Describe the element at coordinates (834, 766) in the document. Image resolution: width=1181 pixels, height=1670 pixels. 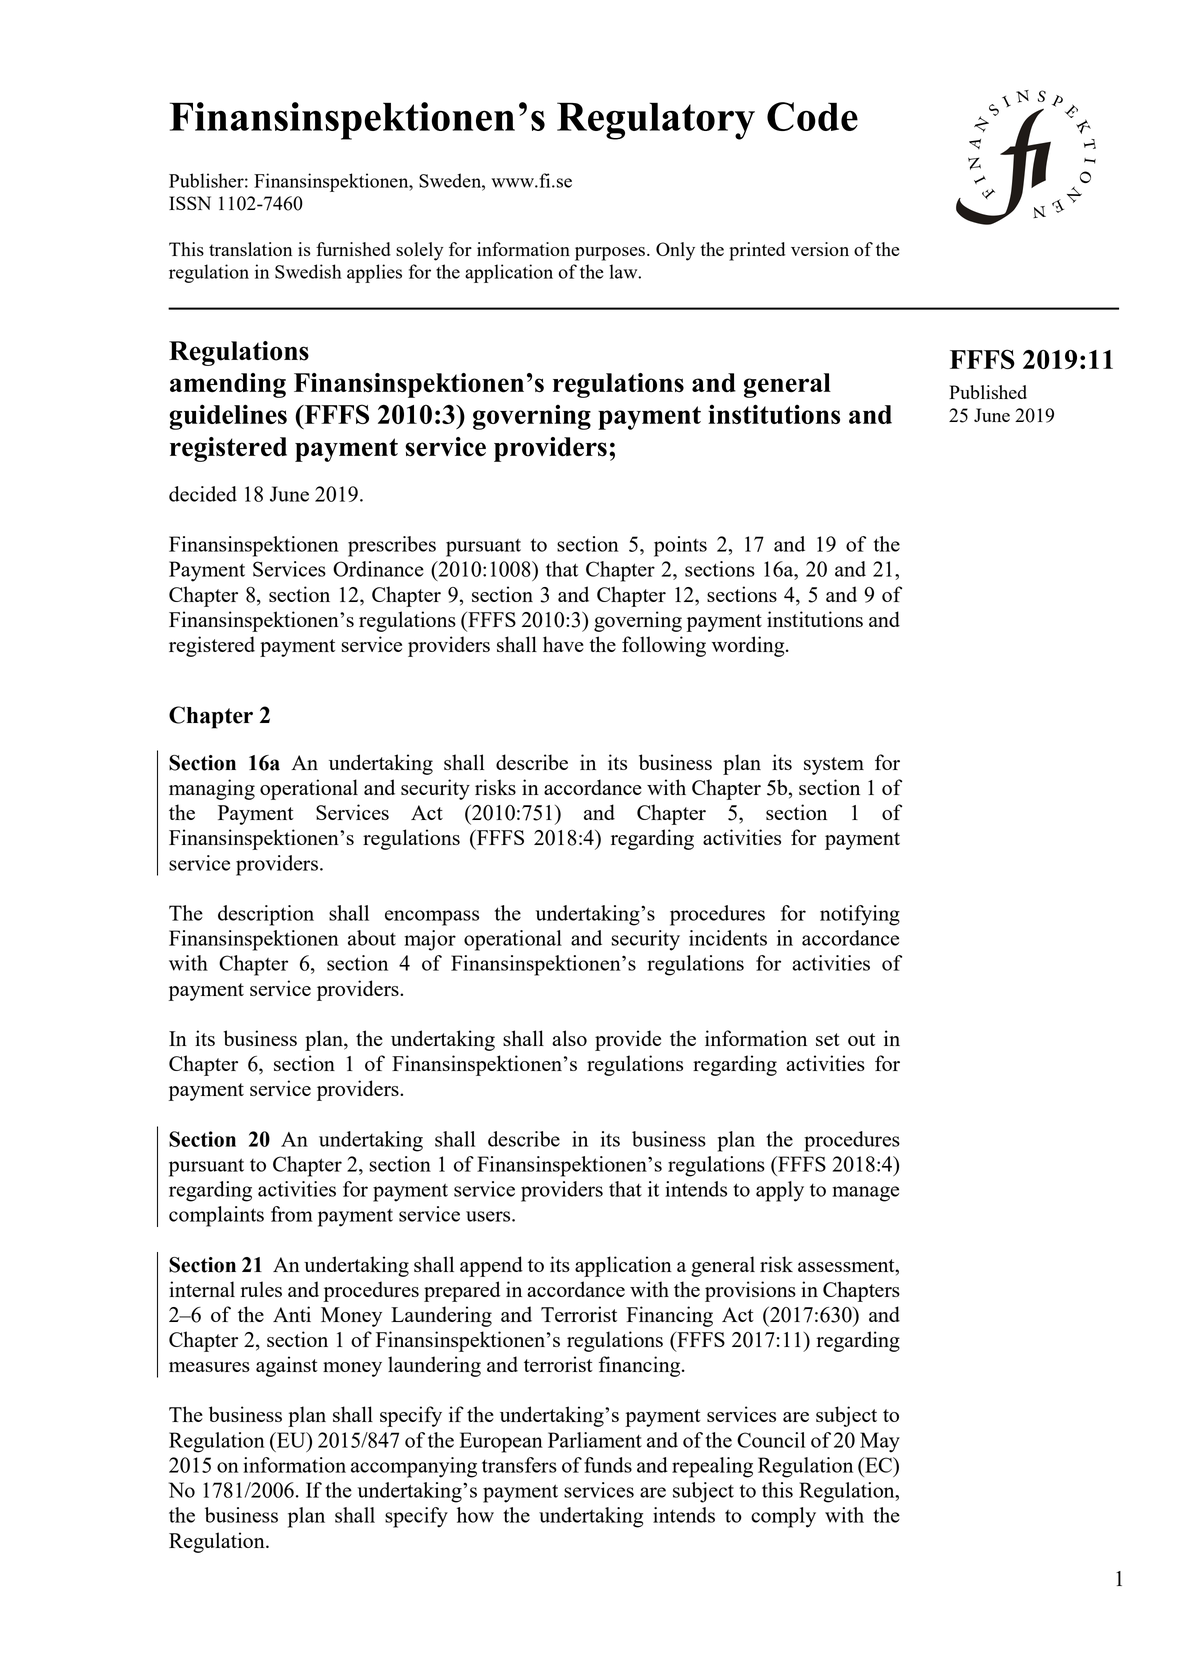
I see `system` at that location.
